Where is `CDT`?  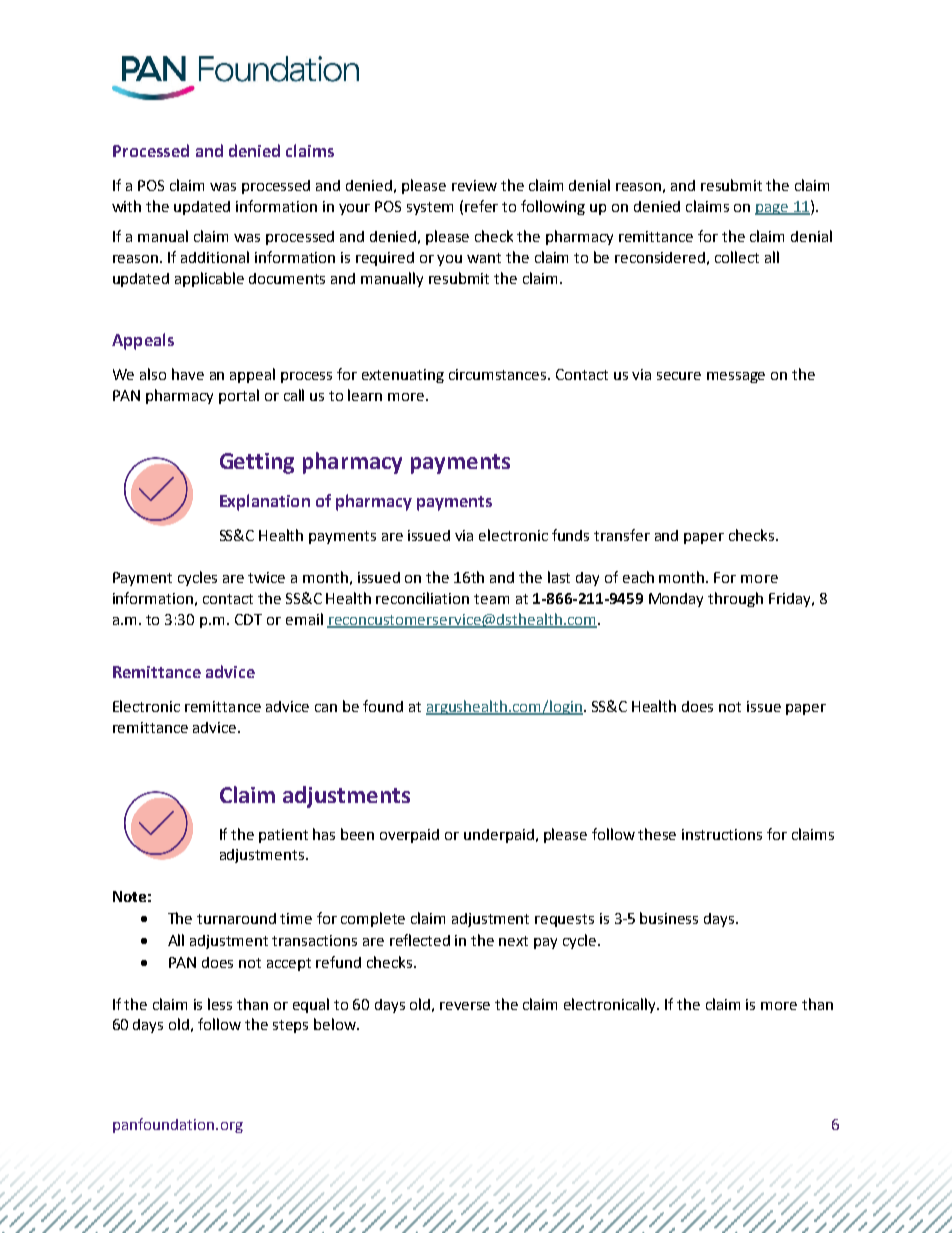
CDT is located at coordinates (248, 619).
